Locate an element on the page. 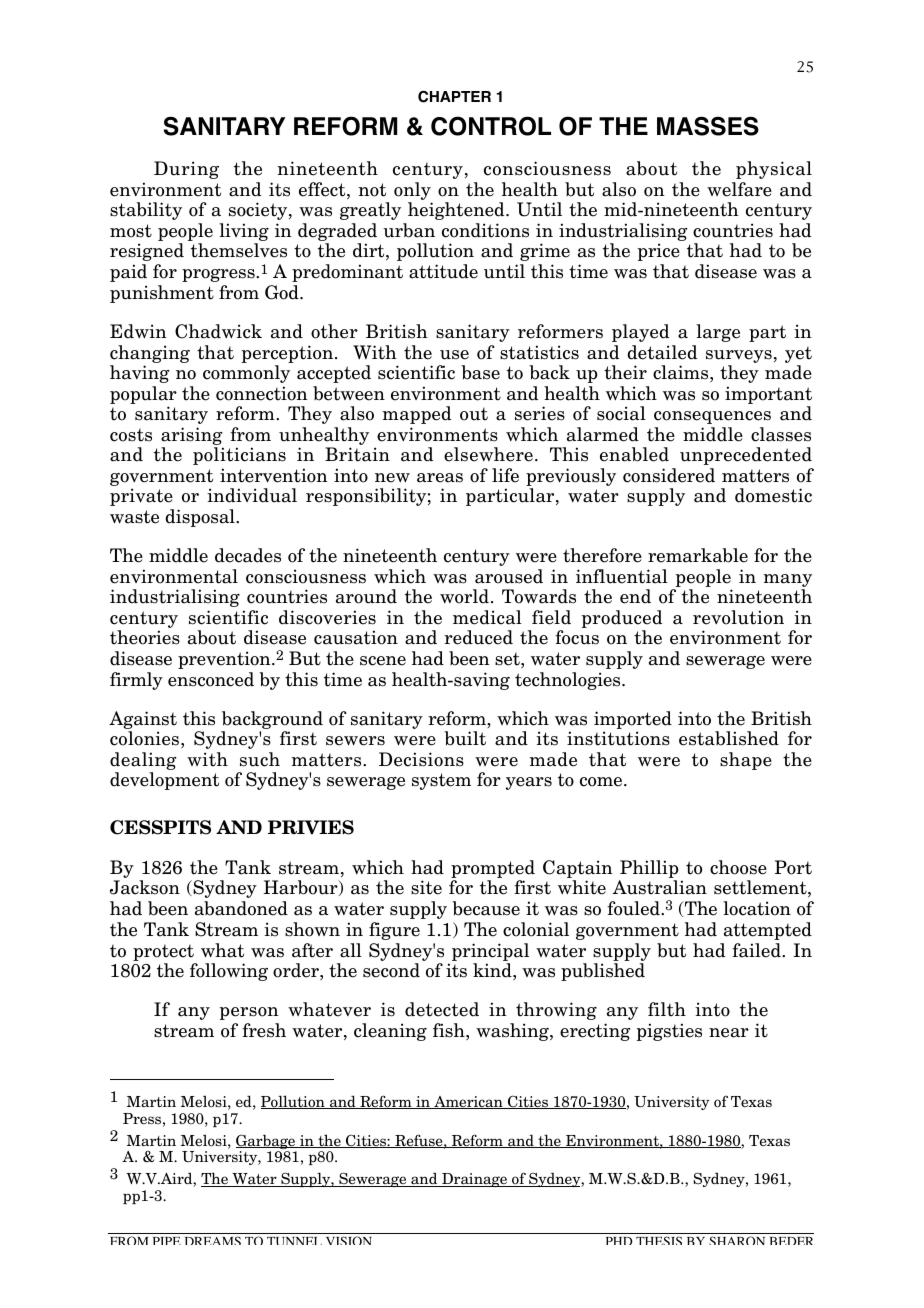 The image size is (924, 1308). consequences is located at coordinates (712, 417).
